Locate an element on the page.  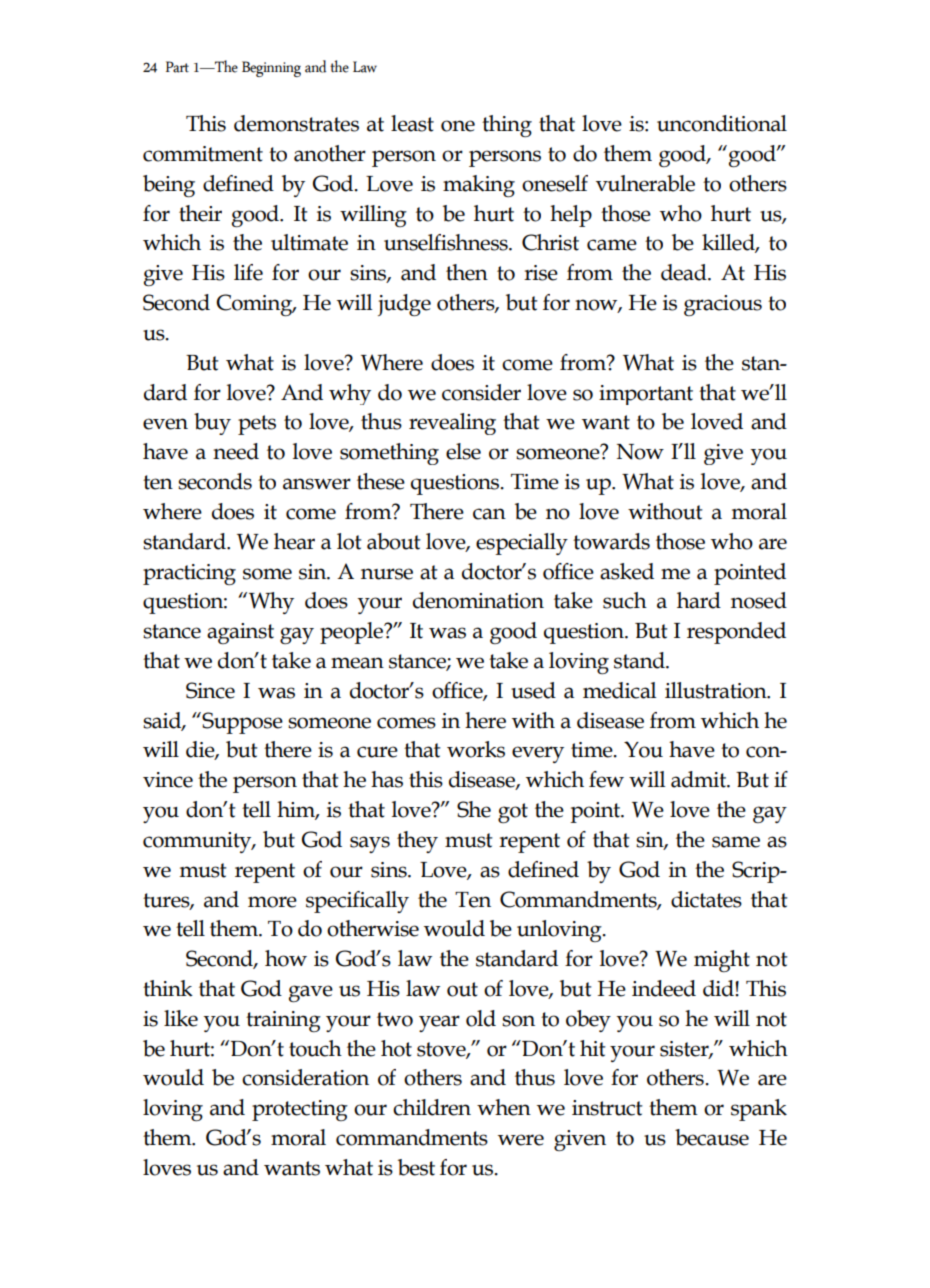
protecting is located at coordinates (300, 1110).
